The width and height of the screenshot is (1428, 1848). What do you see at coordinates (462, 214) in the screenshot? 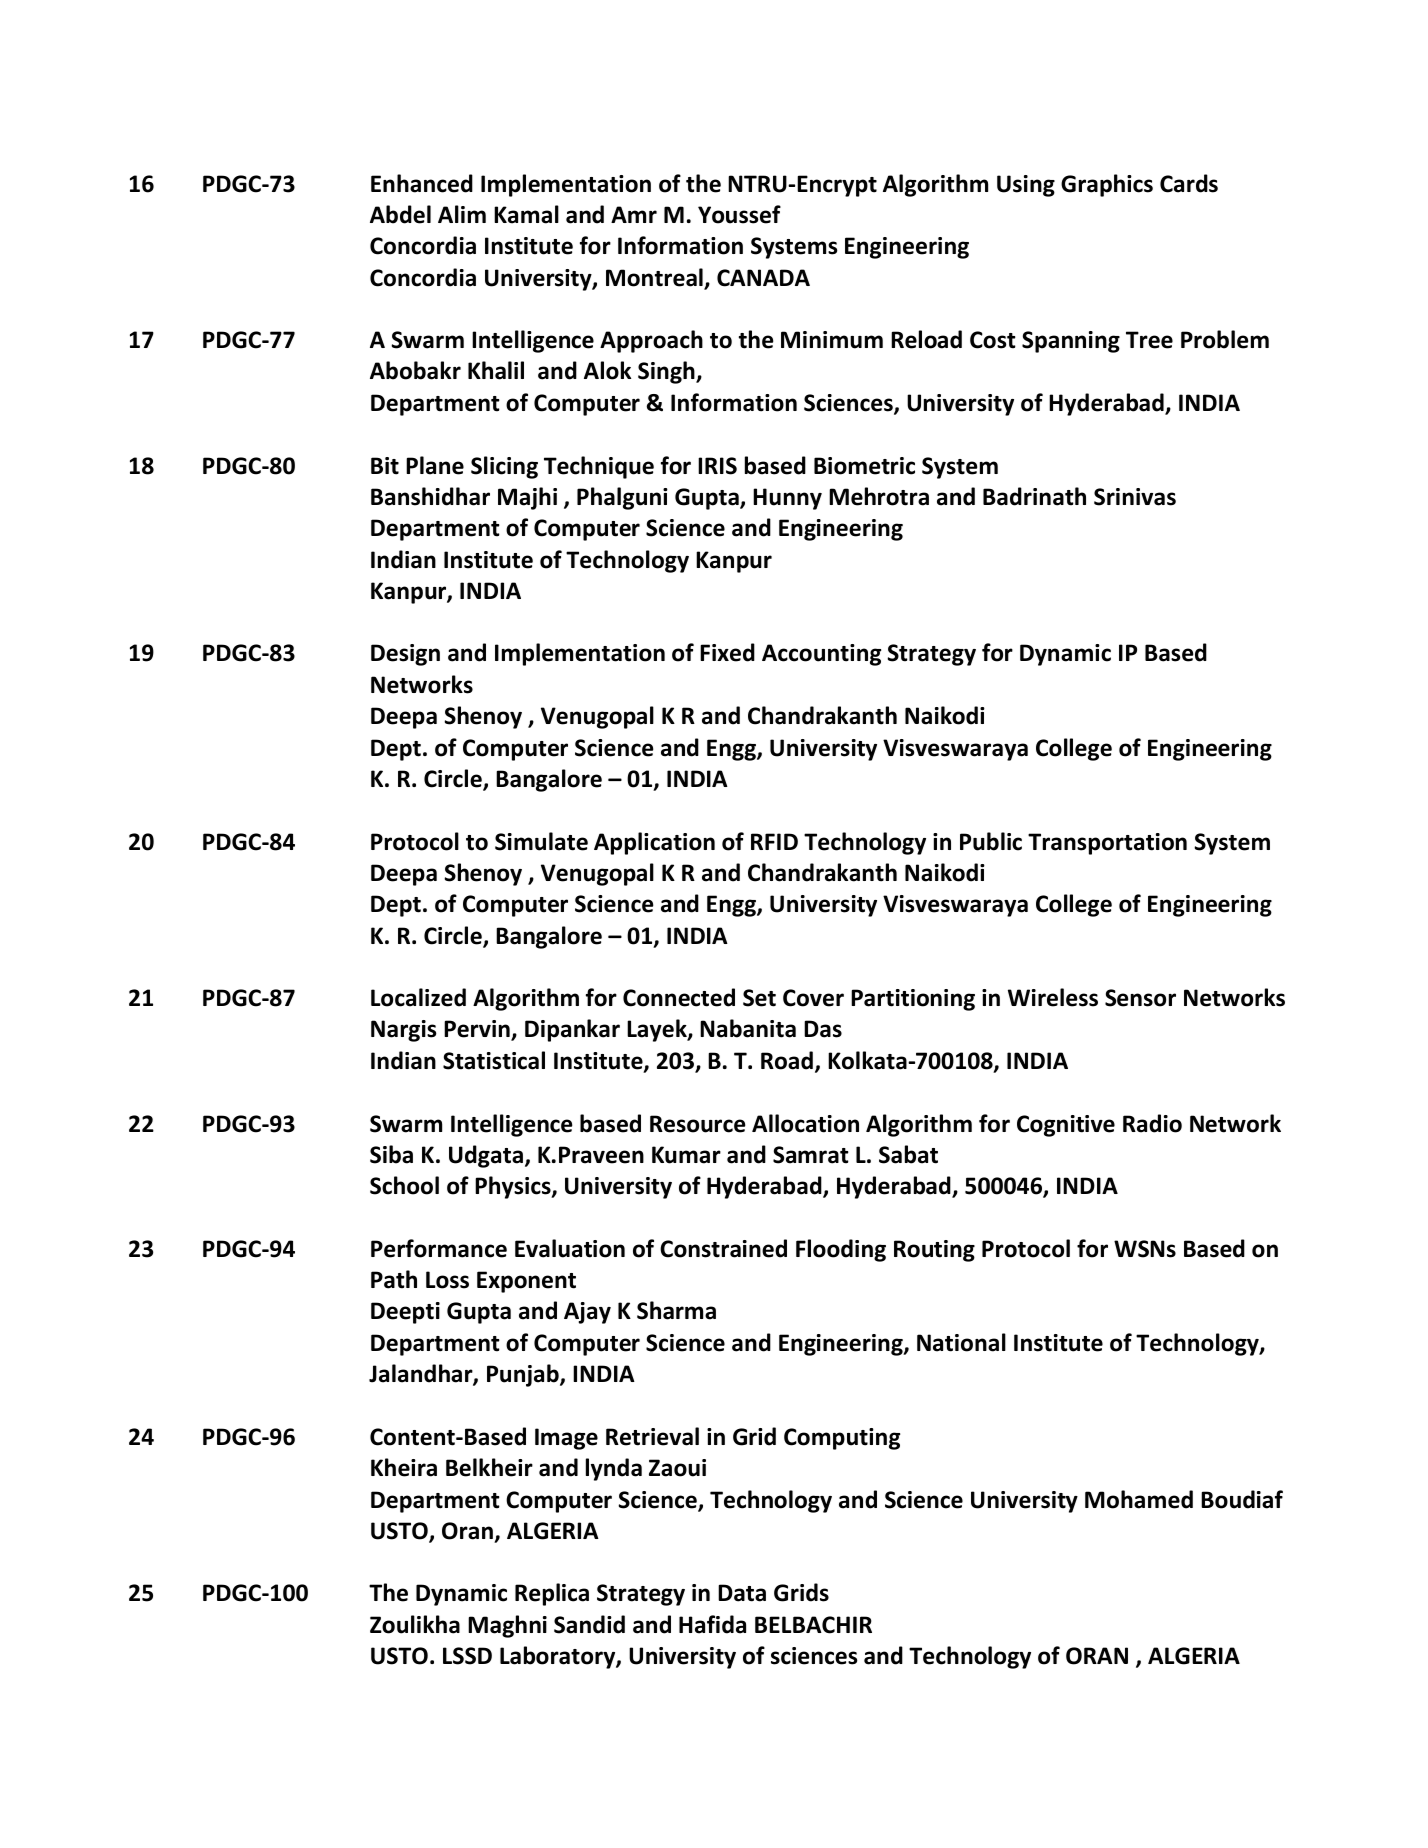
I see `Alim` at bounding box center [462, 214].
